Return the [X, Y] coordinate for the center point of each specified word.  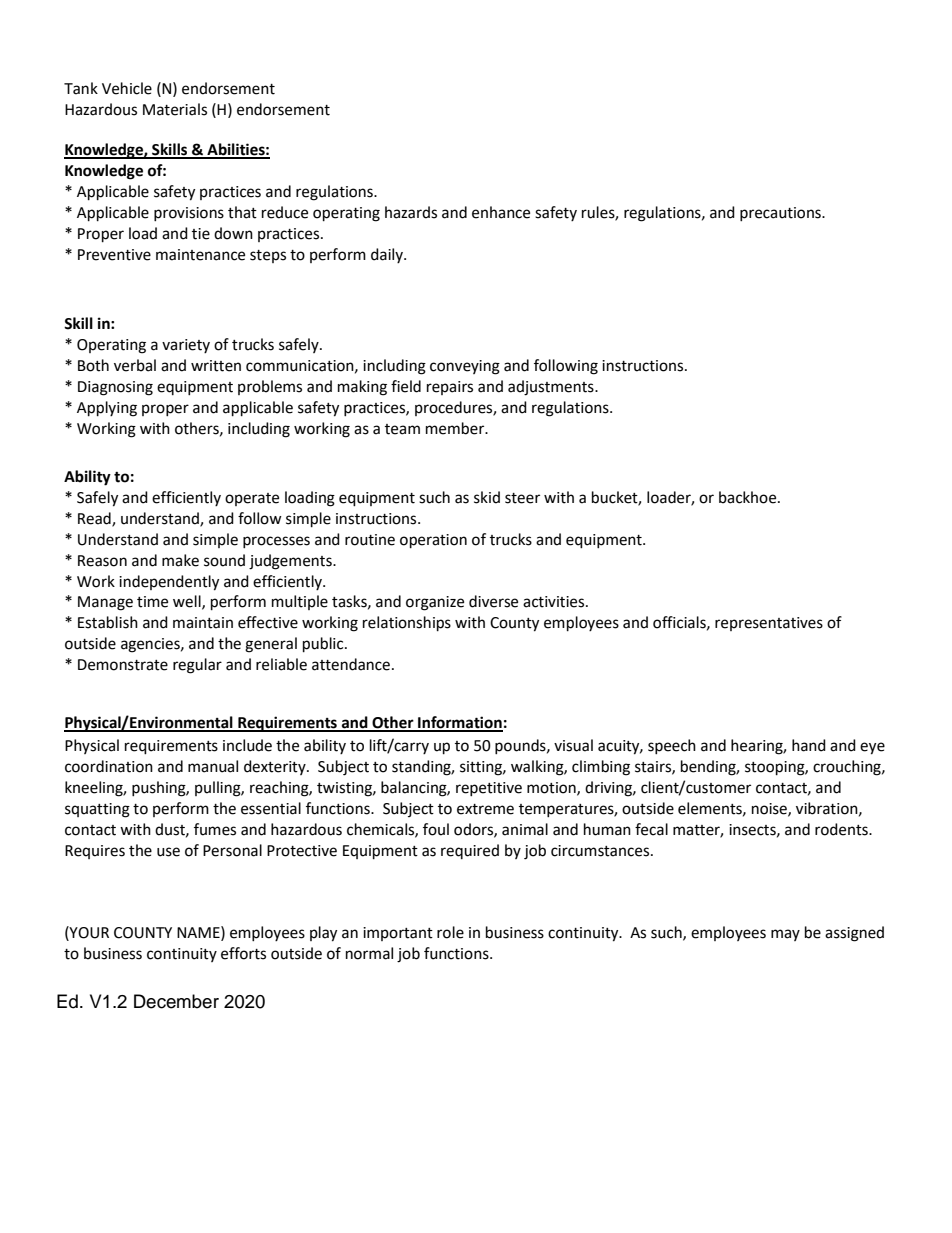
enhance [501, 212]
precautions [781, 214]
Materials [175, 109]
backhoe [749, 497]
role [450, 932]
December [176, 1001]
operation [433, 541]
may [785, 935]
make [180, 560]
